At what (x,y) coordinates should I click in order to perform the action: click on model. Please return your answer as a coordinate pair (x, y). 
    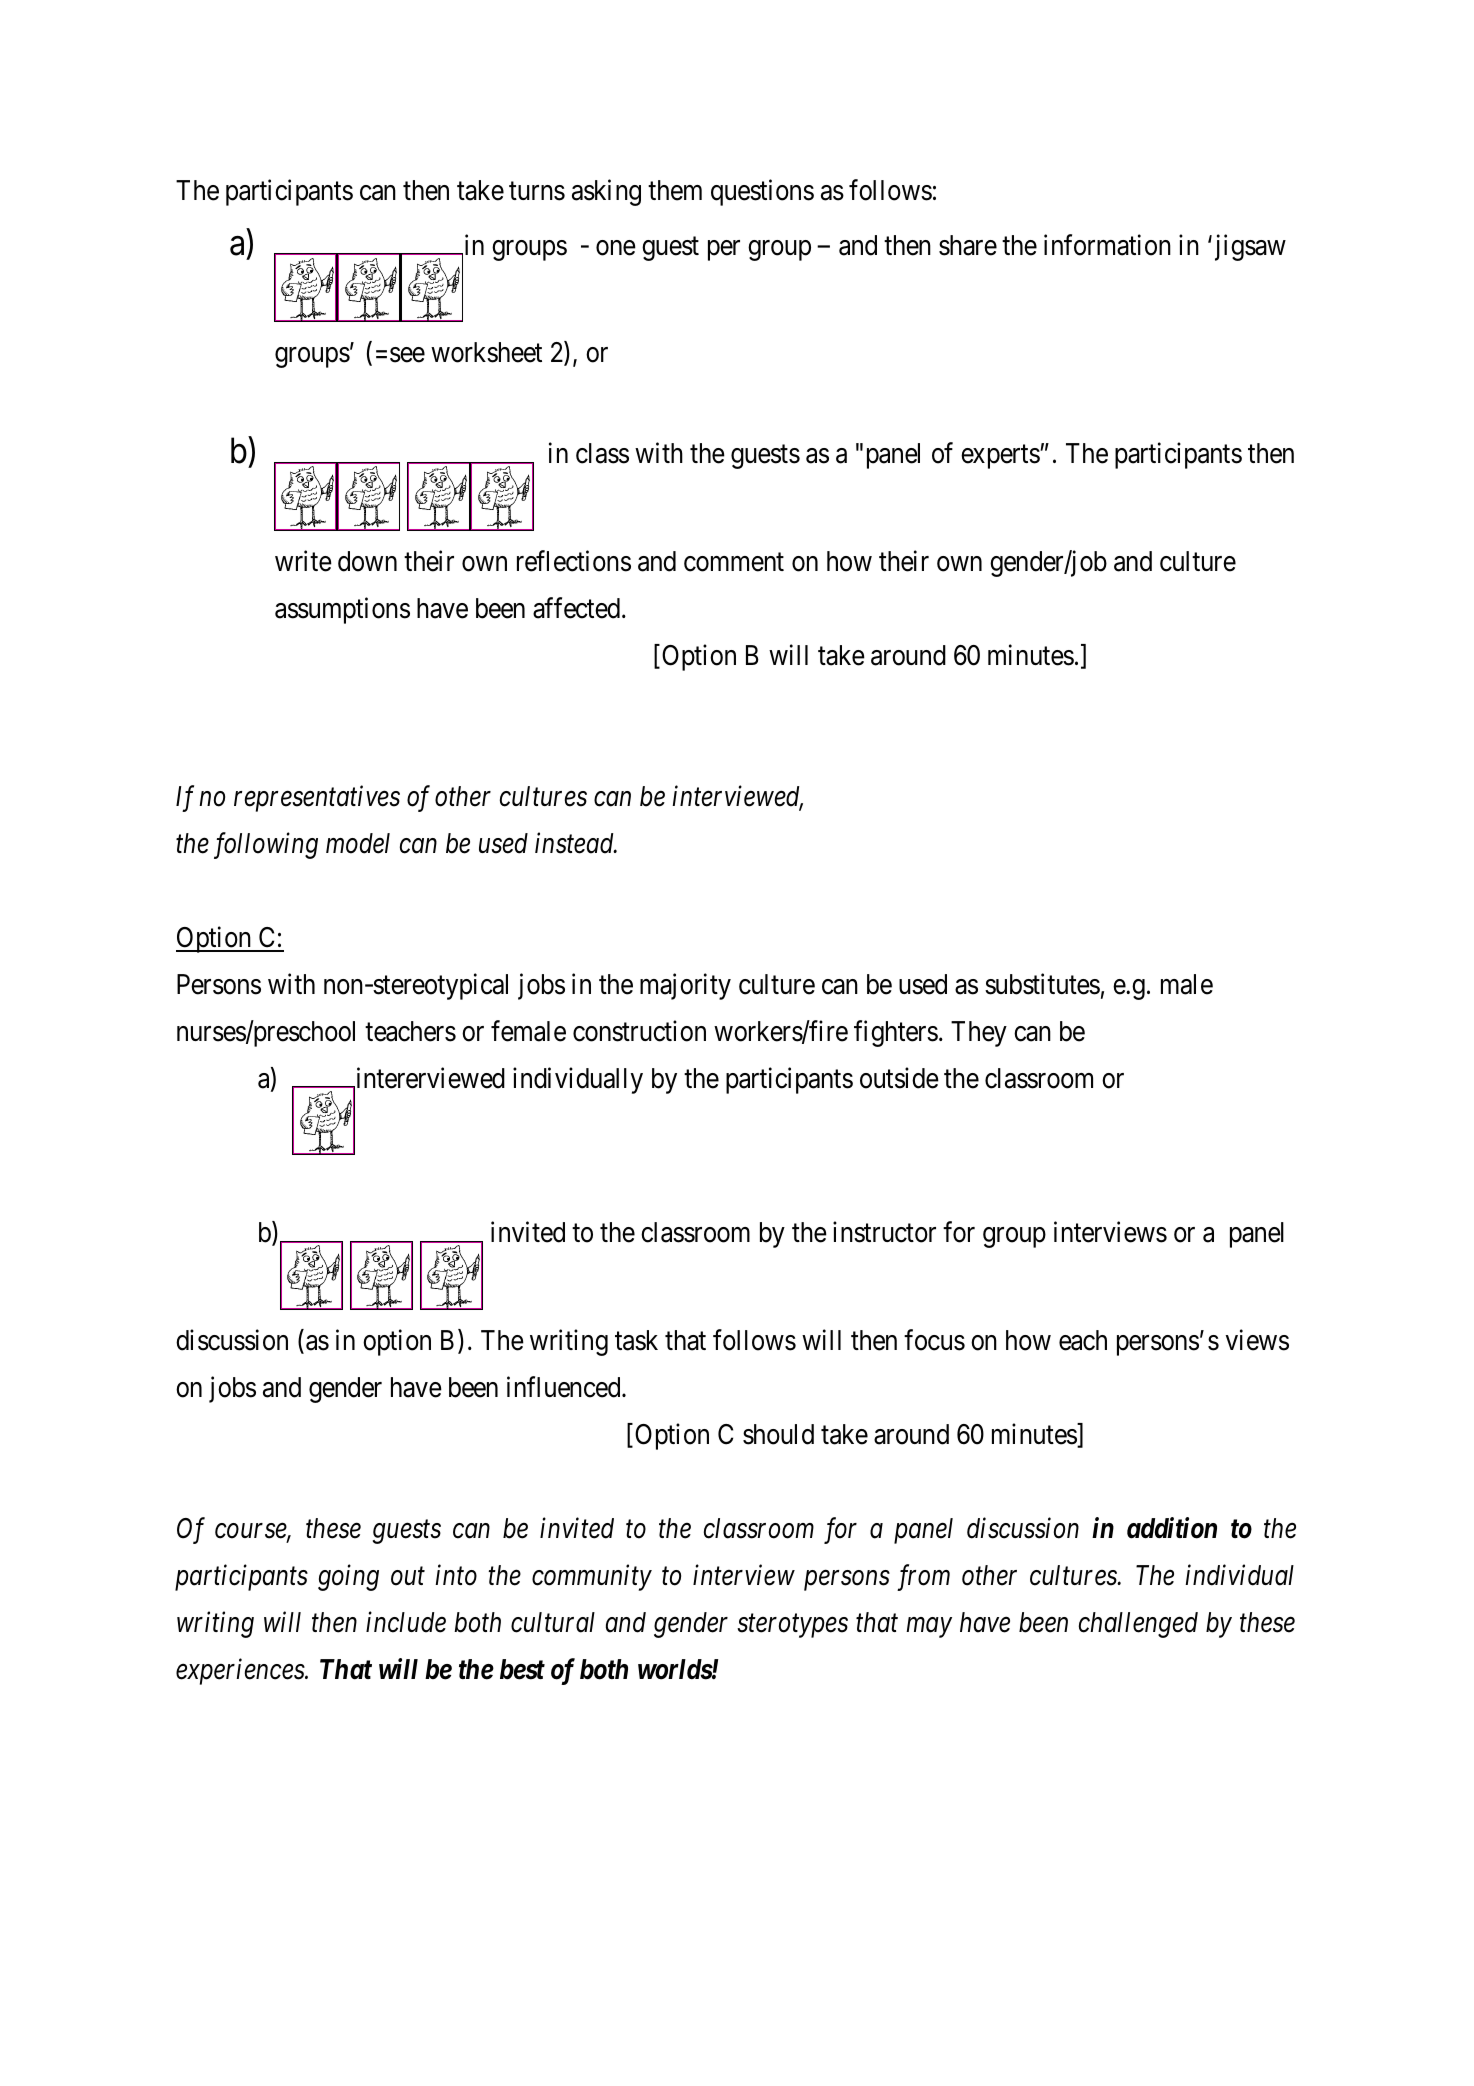
    Looking at the image, I should click on (358, 843).
